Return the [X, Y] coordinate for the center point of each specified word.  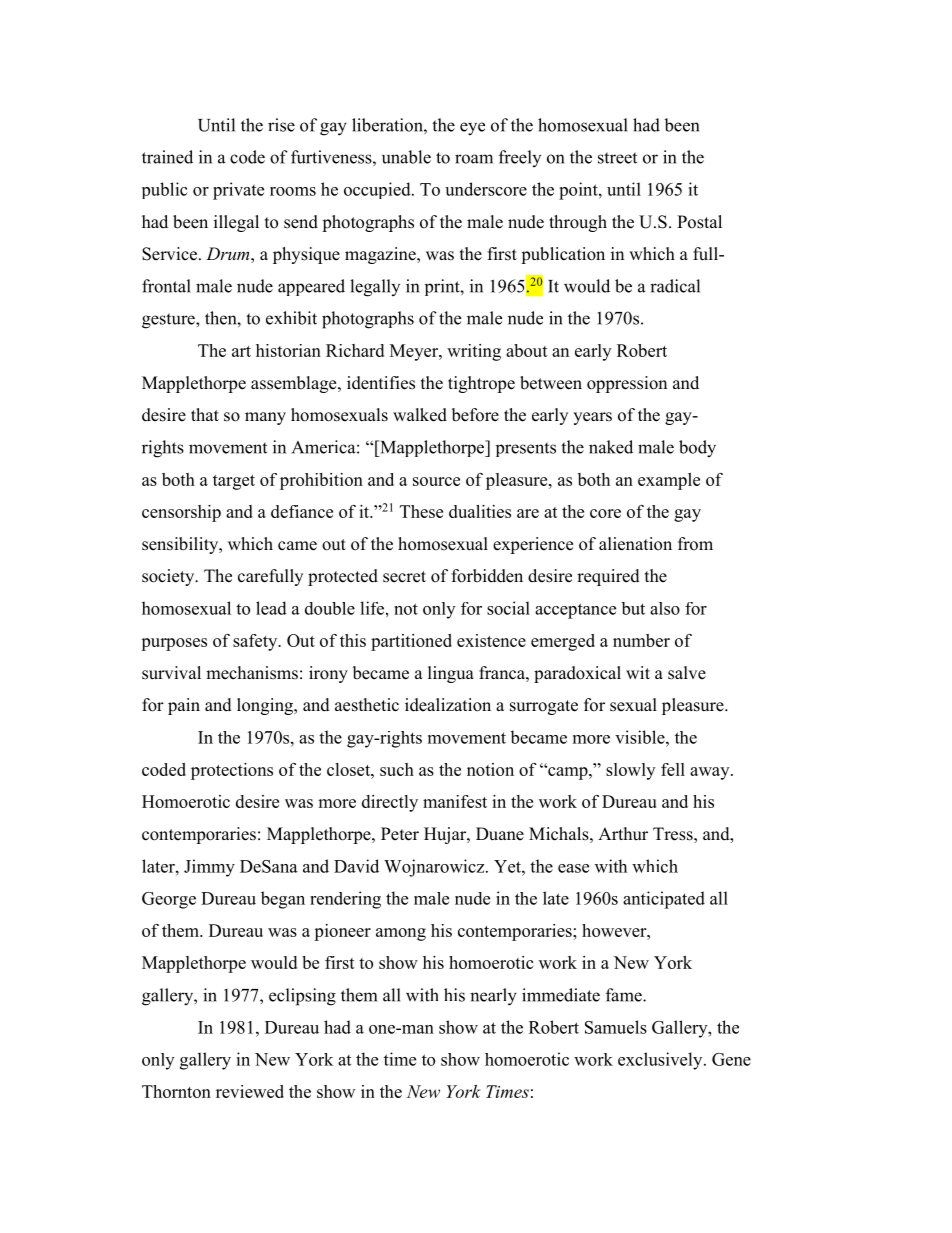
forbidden [487, 576]
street [617, 158]
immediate [561, 995]
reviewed [250, 1091]
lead [271, 608]
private [238, 191]
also [665, 608]
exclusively [661, 1061]
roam [474, 159]
